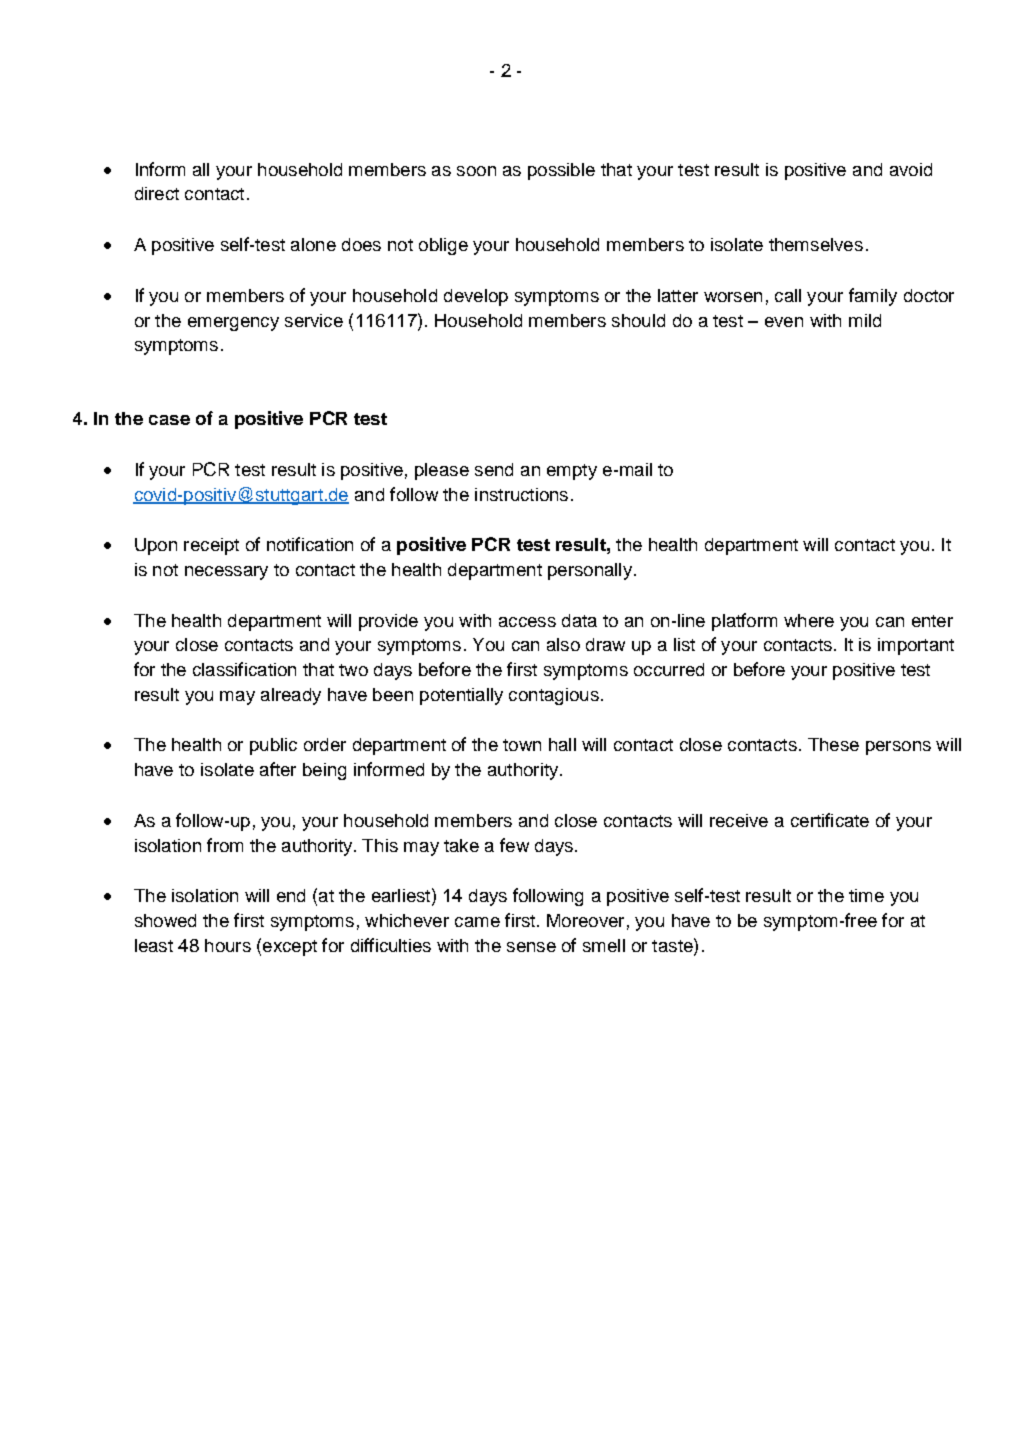 Image resolution: width=1011 pixels, height=1430 pixels. What do you see at coordinates (865, 320) in the screenshot?
I see `mild` at bounding box center [865, 320].
